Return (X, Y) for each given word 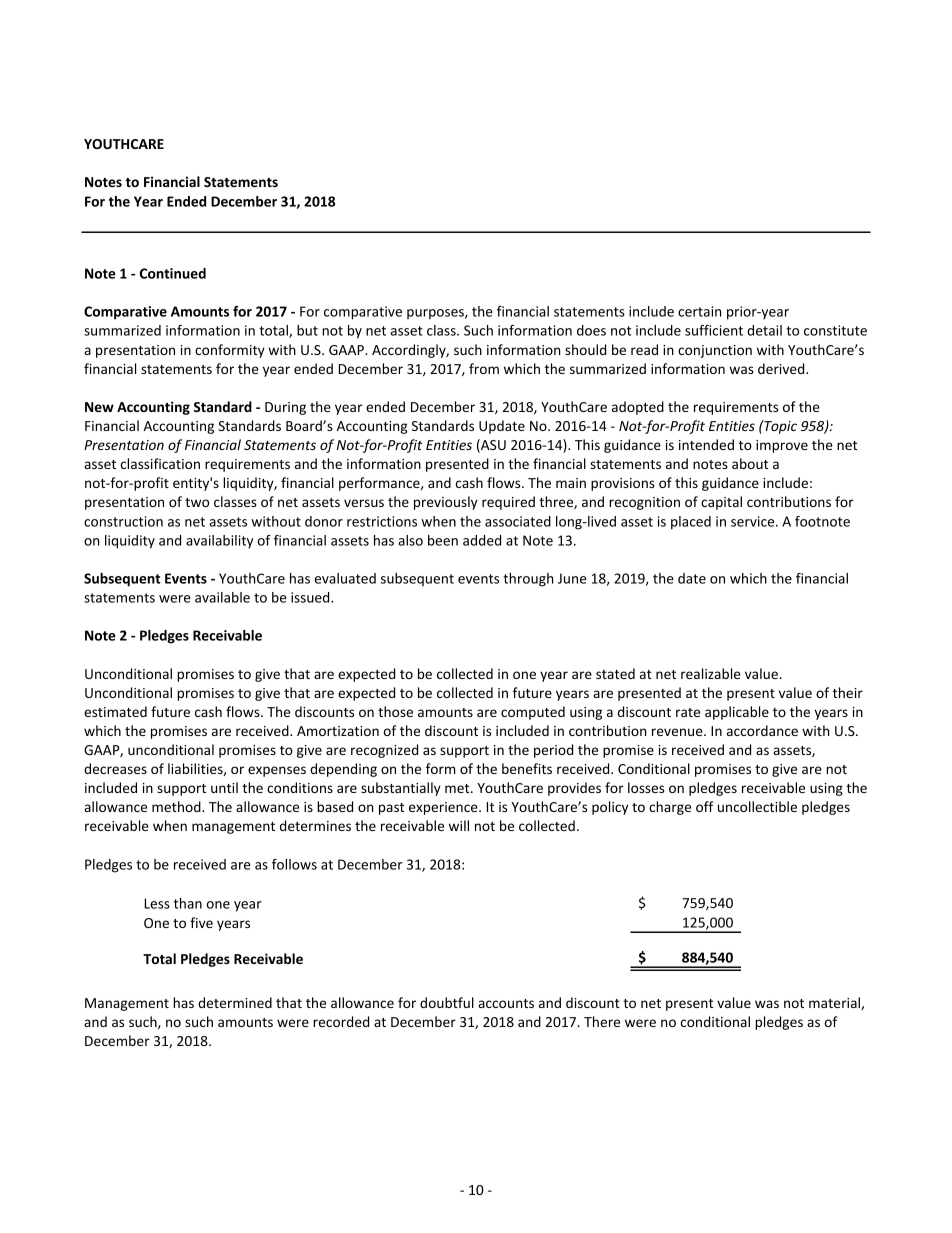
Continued (173, 273)
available (222, 597)
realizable (711, 673)
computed (533, 713)
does (591, 330)
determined (235, 1002)
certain (699, 311)
